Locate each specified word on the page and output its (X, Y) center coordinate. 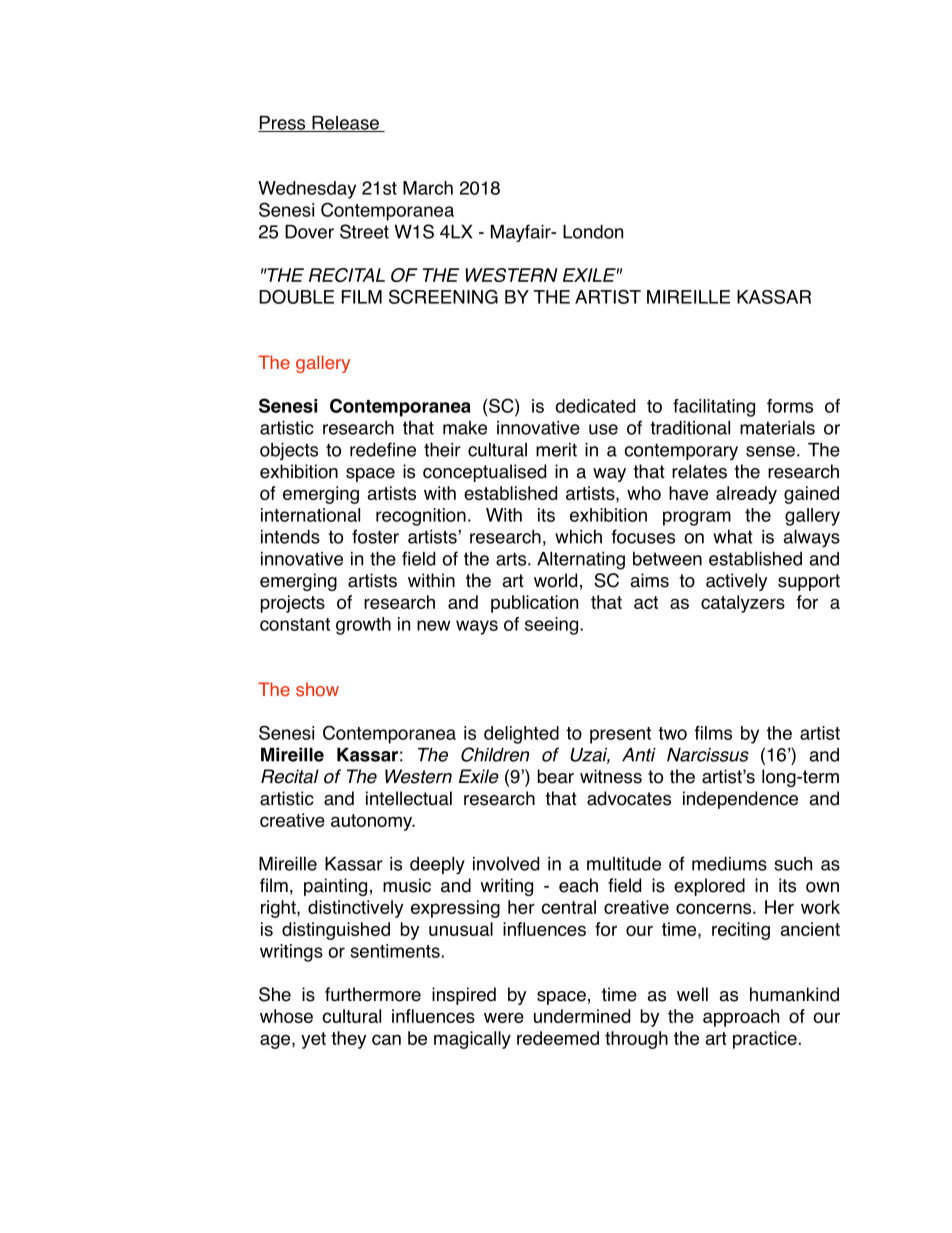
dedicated (595, 406)
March (428, 188)
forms (790, 406)
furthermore (373, 994)
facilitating (714, 408)
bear (556, 776)
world (555, 580)
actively (736, 582)
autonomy (373, 822)
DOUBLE (296, 296)
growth (363, 626)
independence (740, 800)
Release (345, 124)
